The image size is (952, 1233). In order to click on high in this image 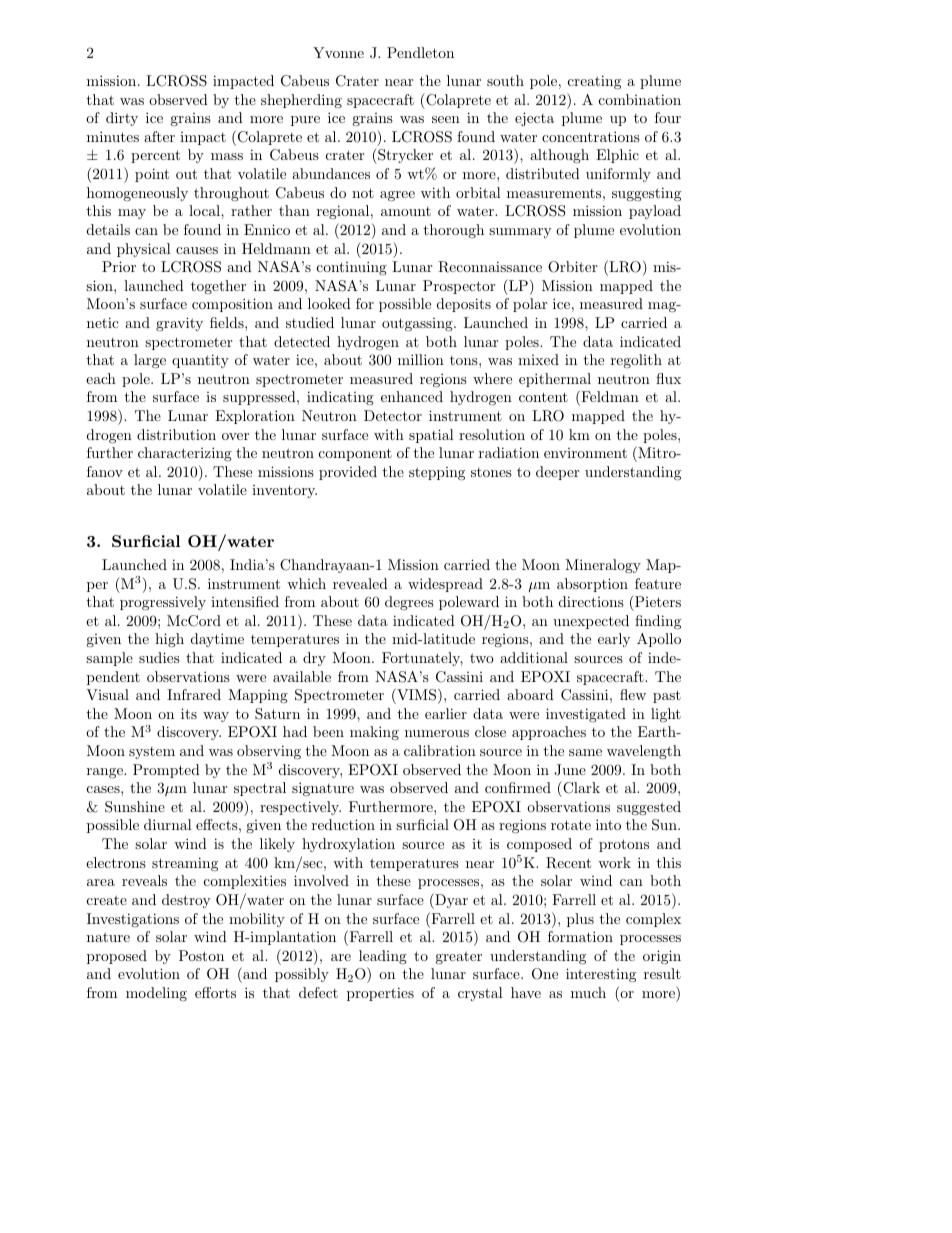, I will do `click(169, 640)`.
